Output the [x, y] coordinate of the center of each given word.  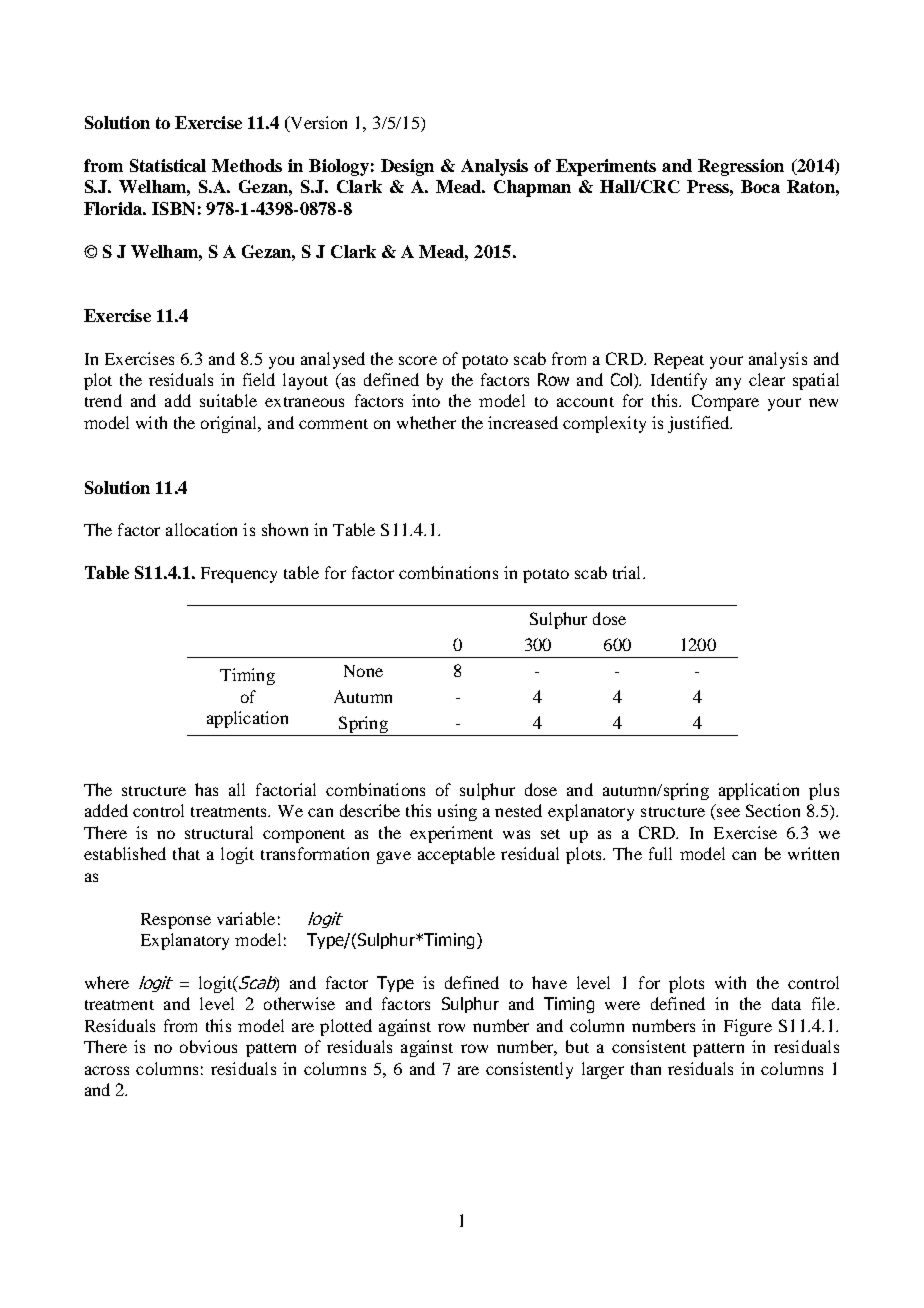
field [259, 379]
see [728, 812]
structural [219, 832]
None [363, 671]
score [418, 360]
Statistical [168, 165]
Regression [741, 167]
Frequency [239, 575]
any [728, 383]
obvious [208, 1046]
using [457, 812]
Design [407, 167]
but [577, 1046]
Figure [748, 1027]
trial [628, 572]
